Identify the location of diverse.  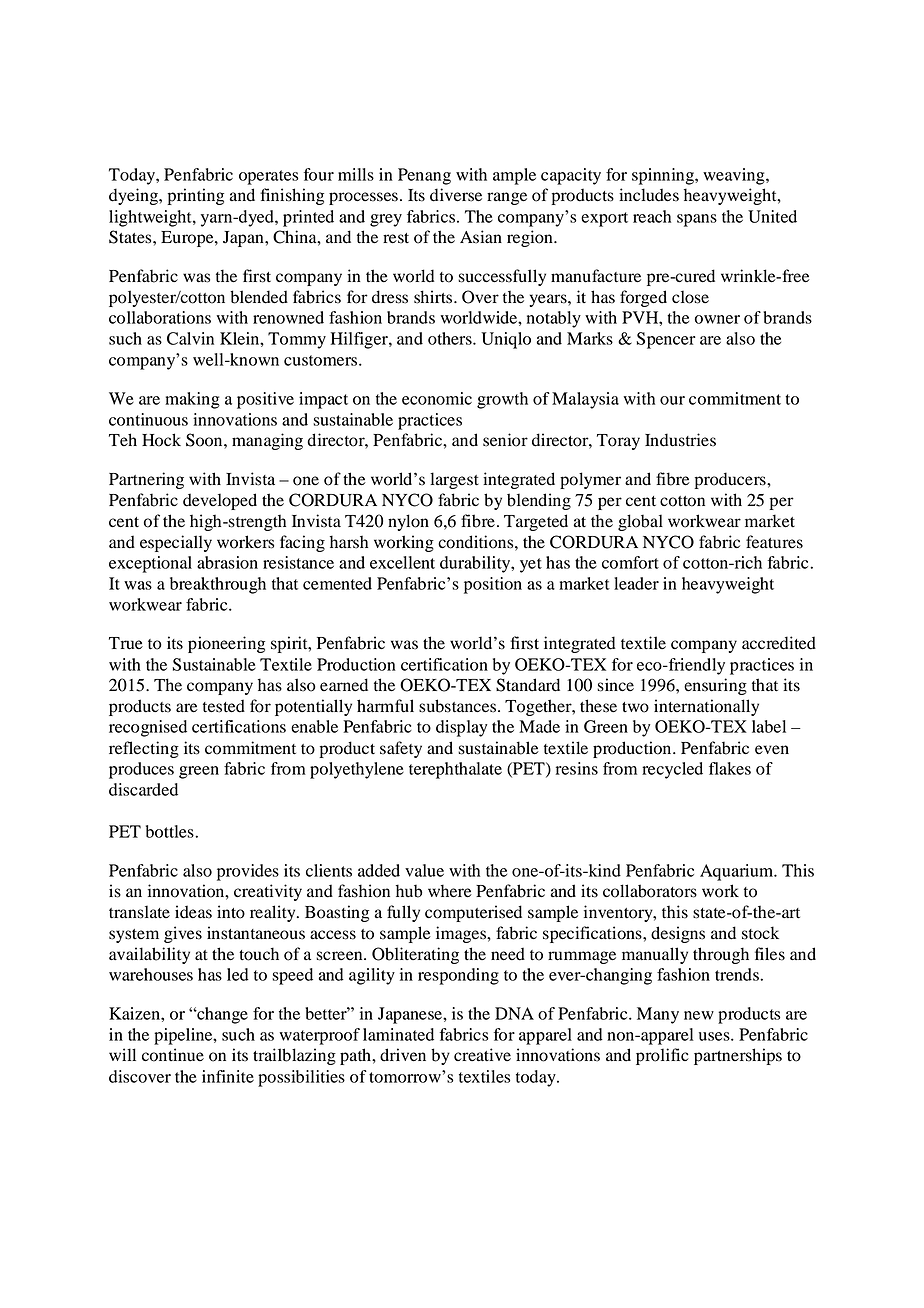
(456, 195).
